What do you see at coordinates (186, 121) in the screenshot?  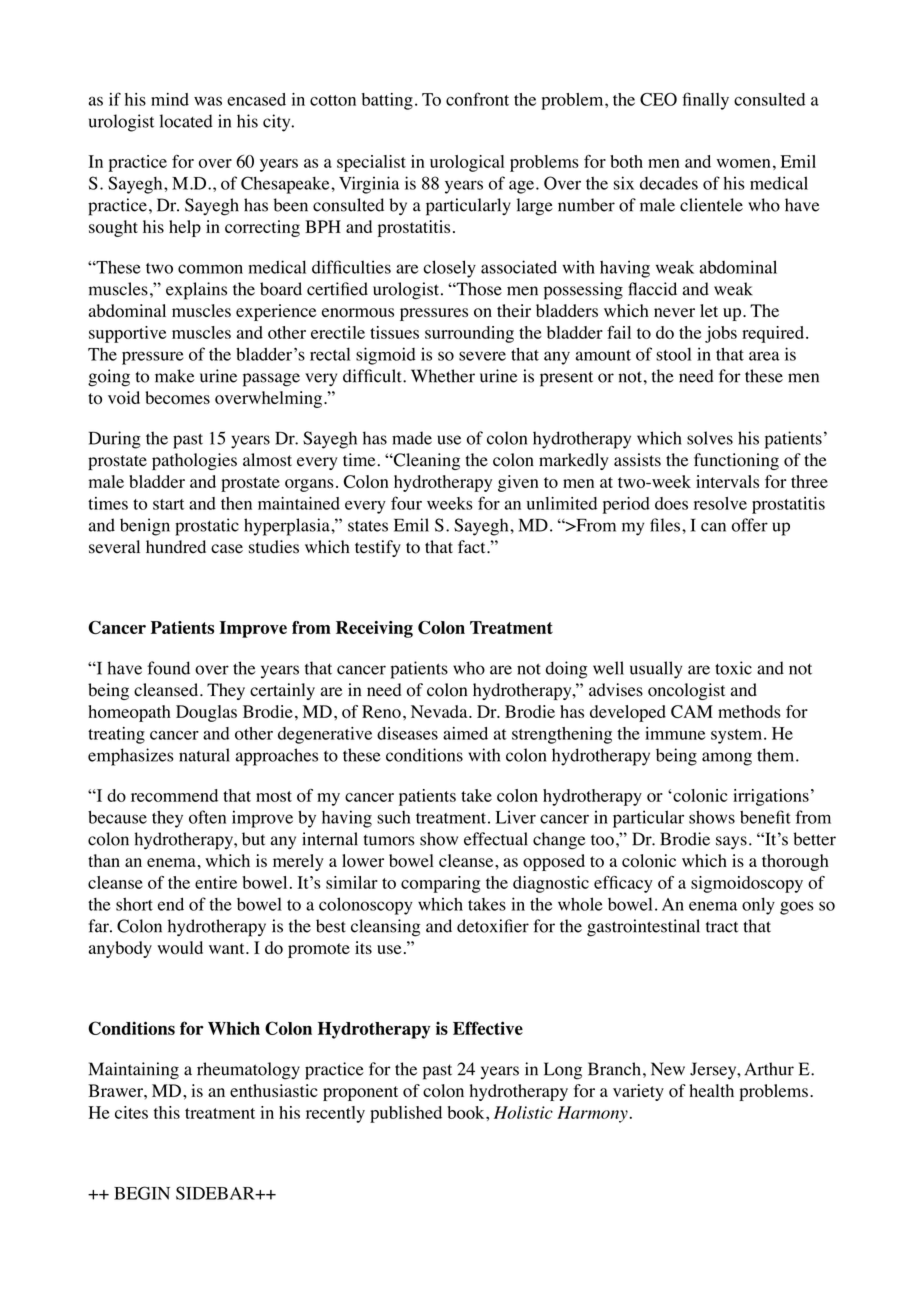 I see `located` at bounding box center [186, 121].
